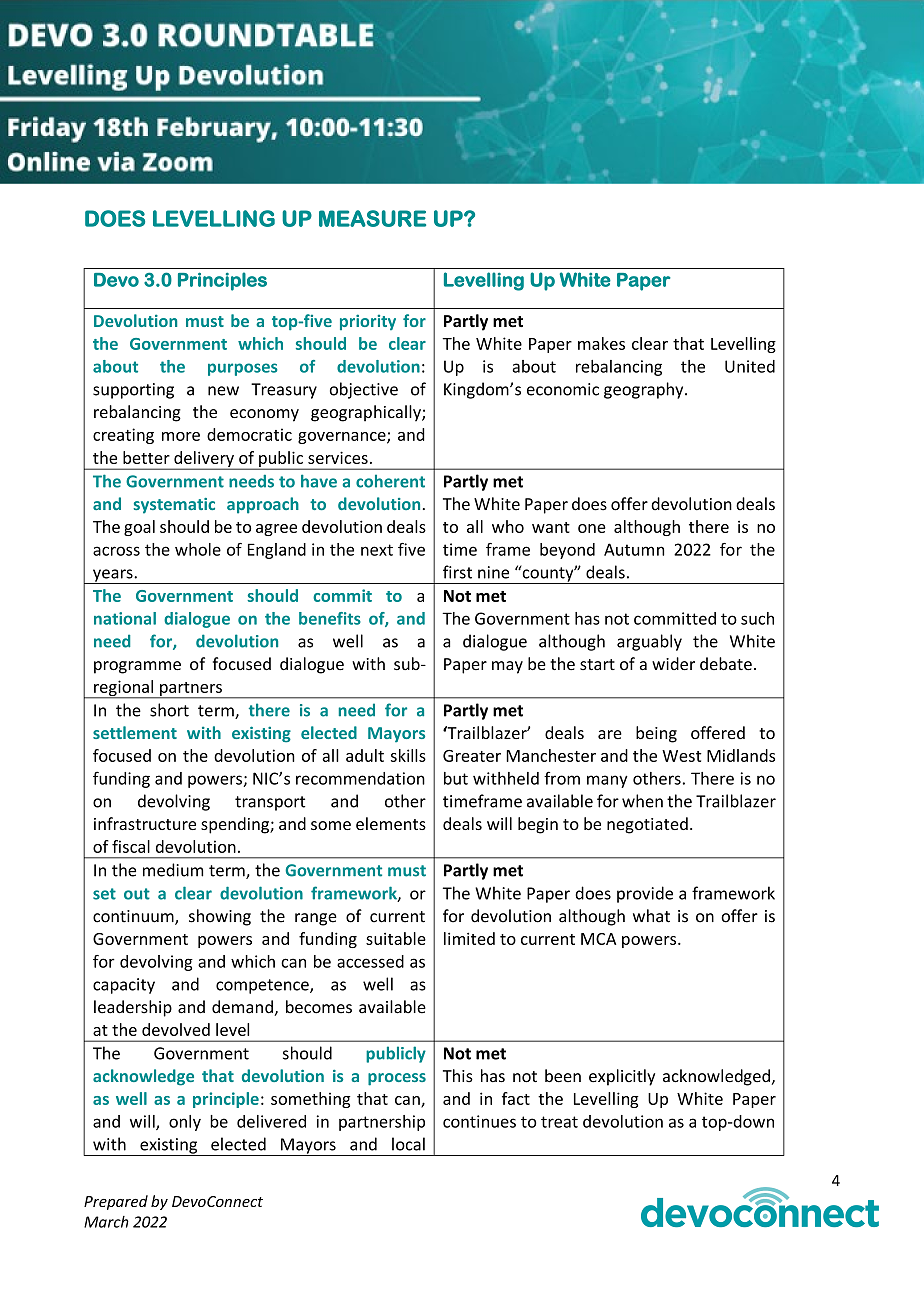 The image size is (924, 1308). I want to click on MEASURE, so click(372, 218).
